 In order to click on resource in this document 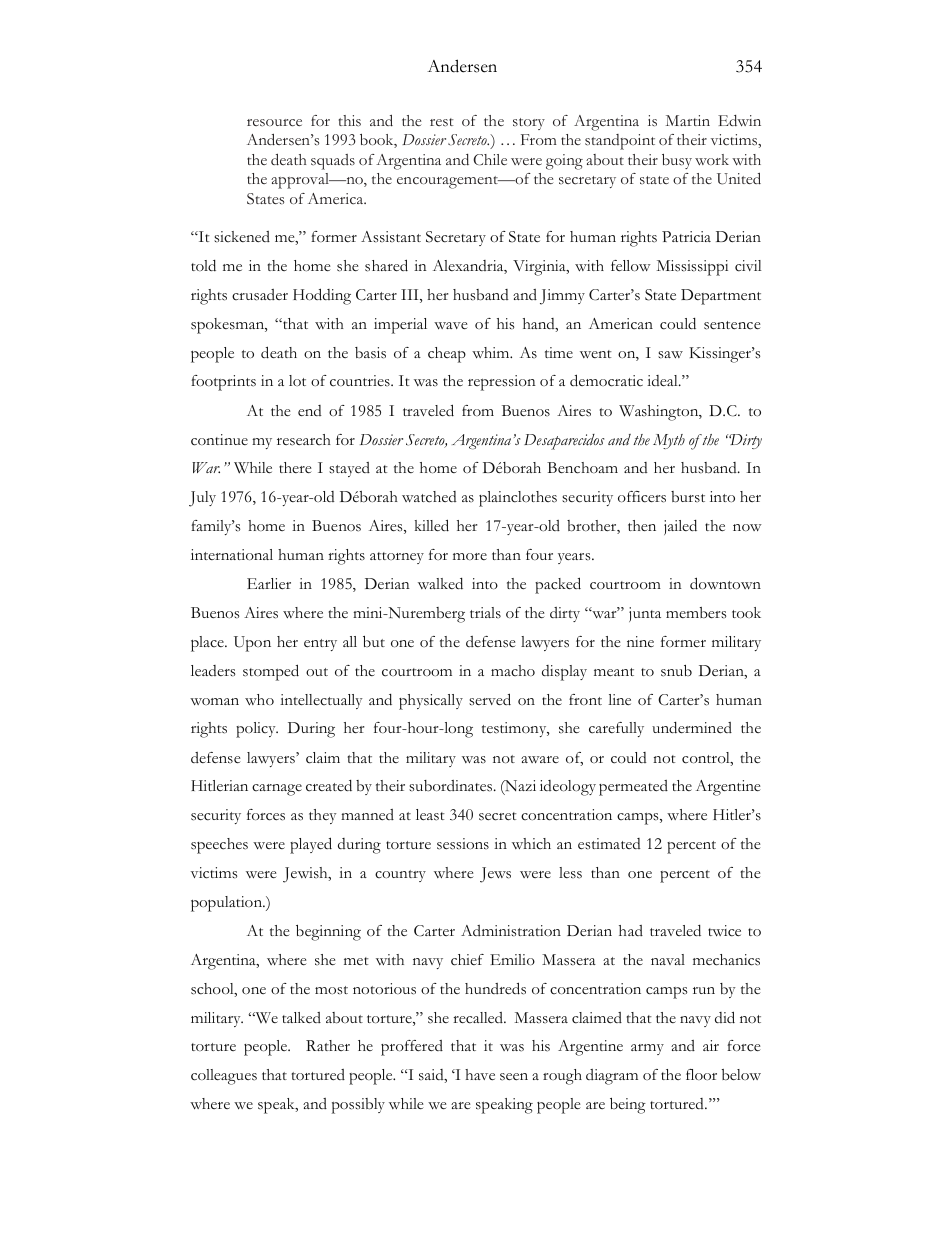, I will do `click(274, 123)`.
